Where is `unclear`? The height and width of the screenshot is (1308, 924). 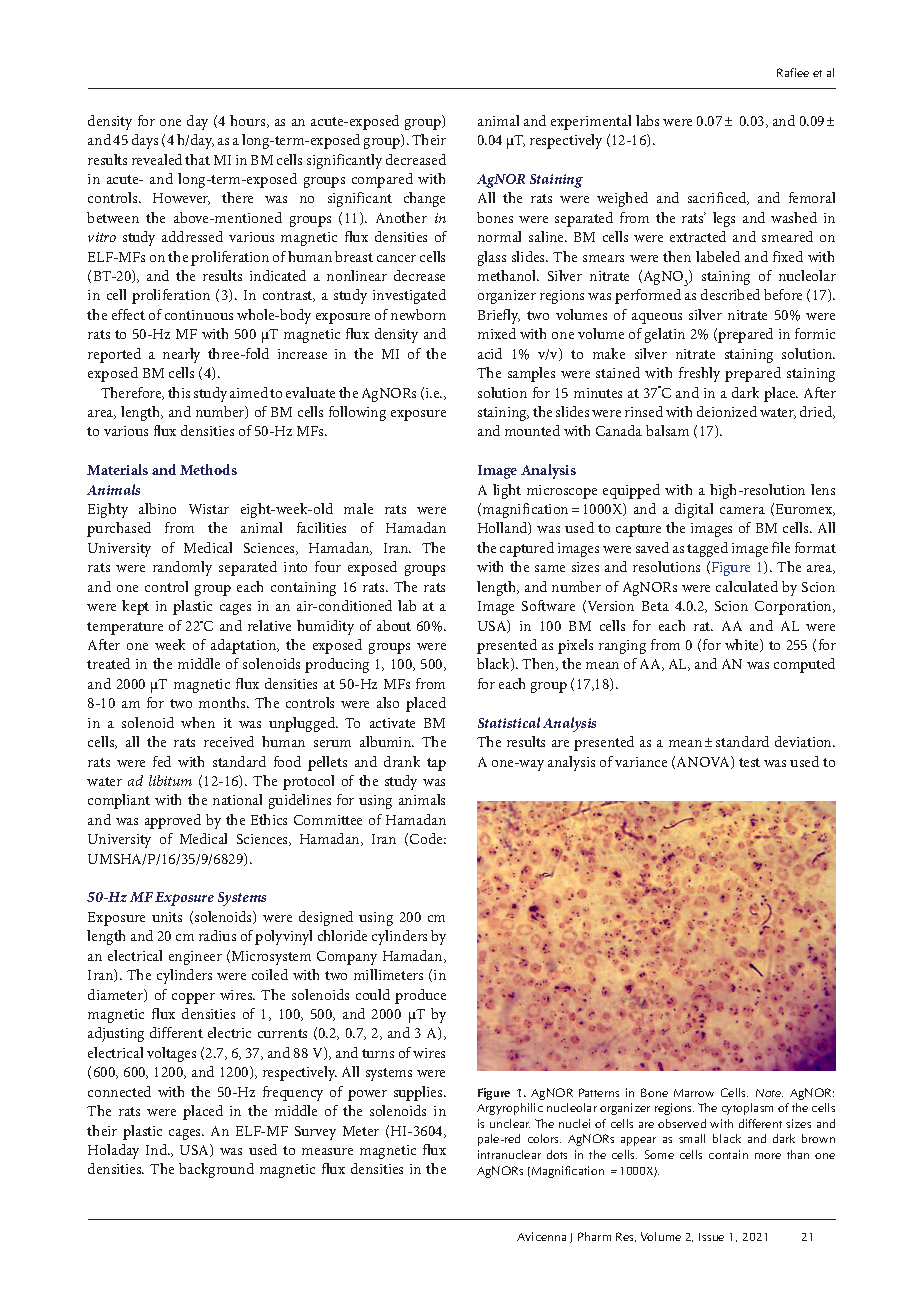 unclear is located at coordinates (510, 1123).
